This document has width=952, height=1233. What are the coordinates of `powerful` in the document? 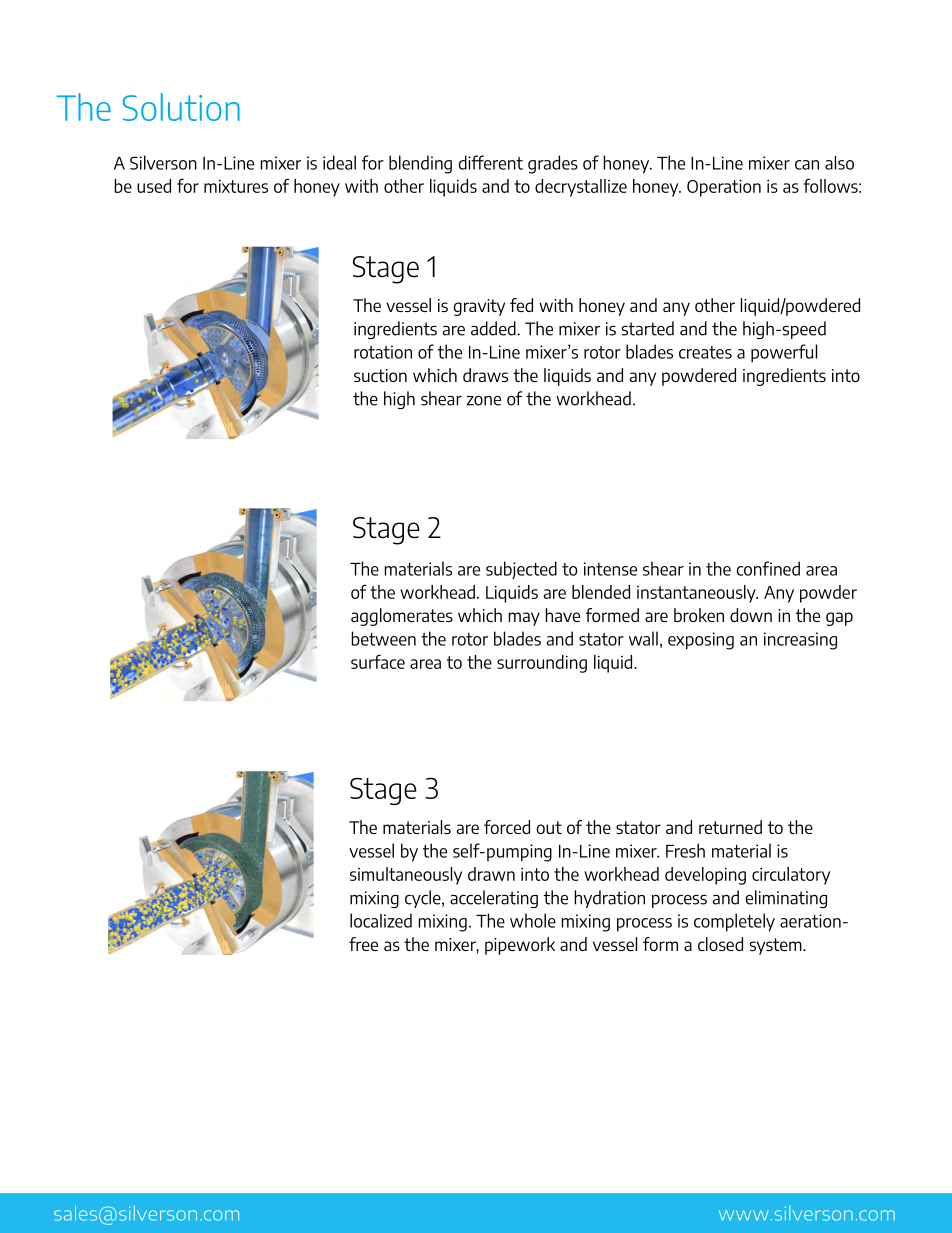 It's located at (784, 353).
